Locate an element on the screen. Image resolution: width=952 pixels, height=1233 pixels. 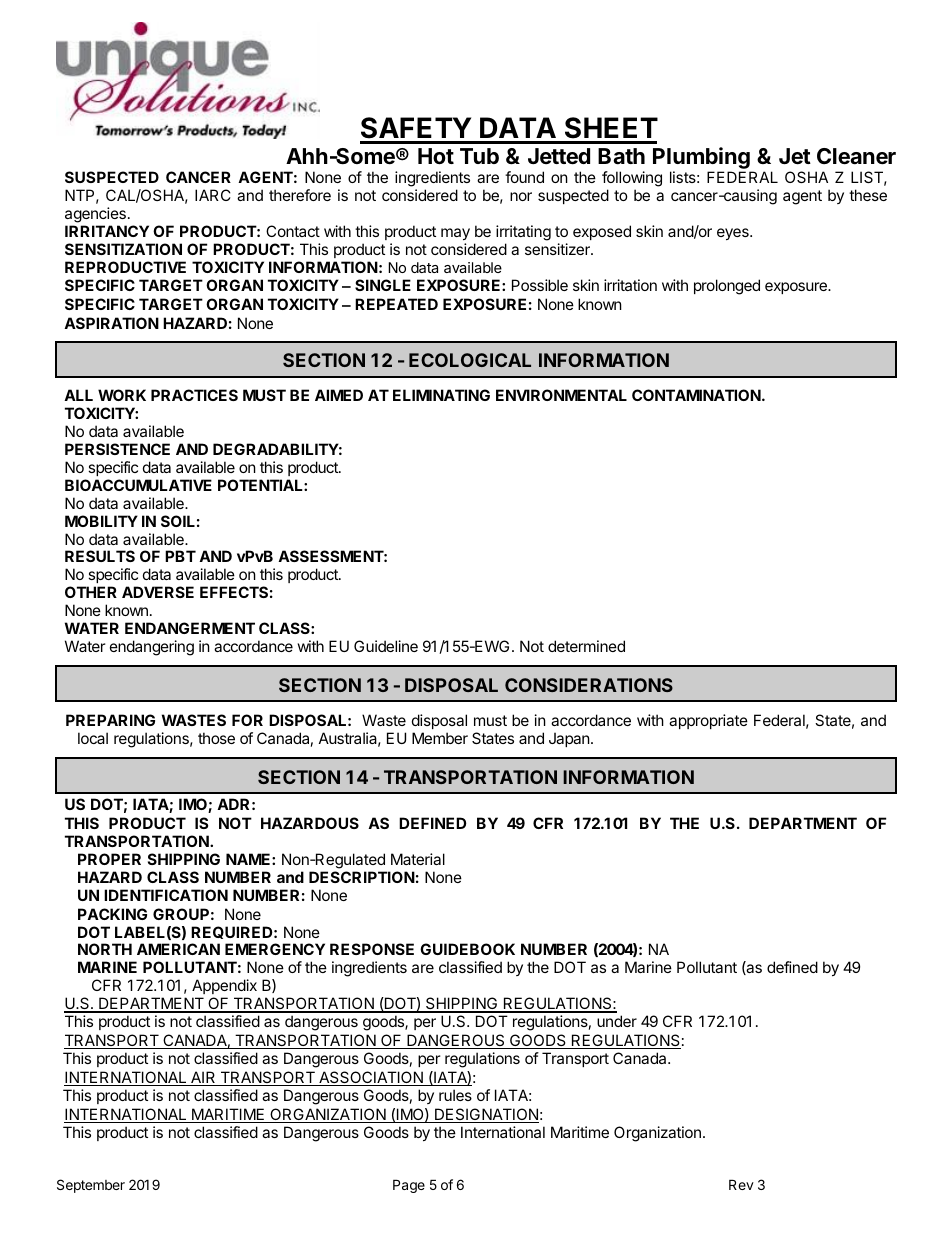
eyes is located at coordinates (734, 234).
